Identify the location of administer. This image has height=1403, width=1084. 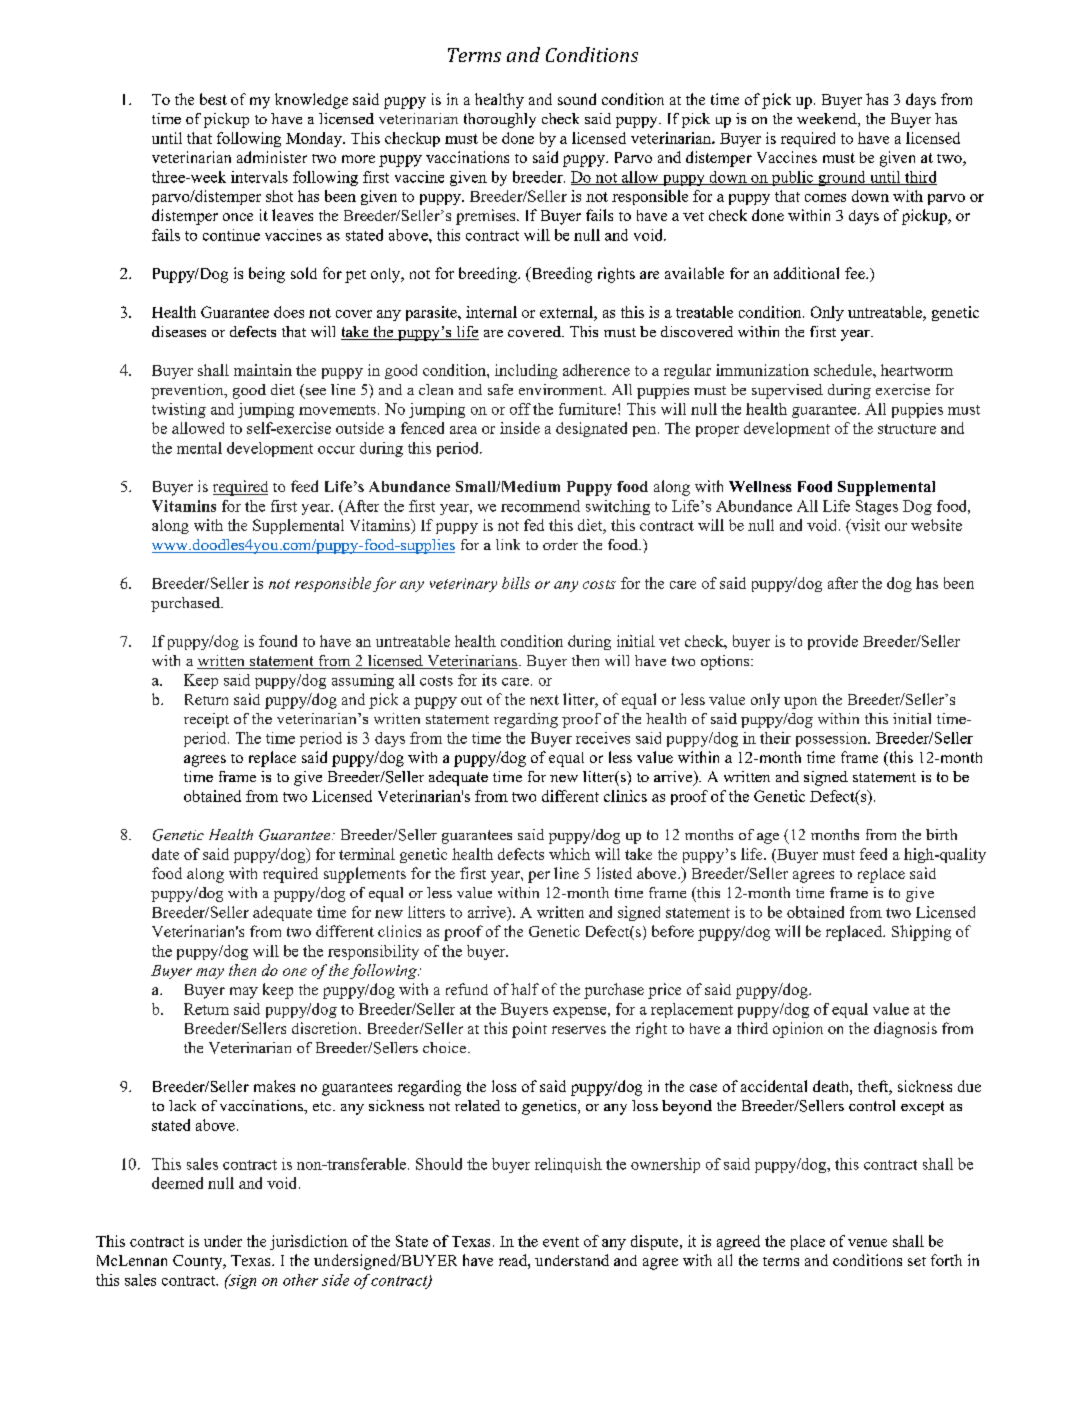
(272, 157).
